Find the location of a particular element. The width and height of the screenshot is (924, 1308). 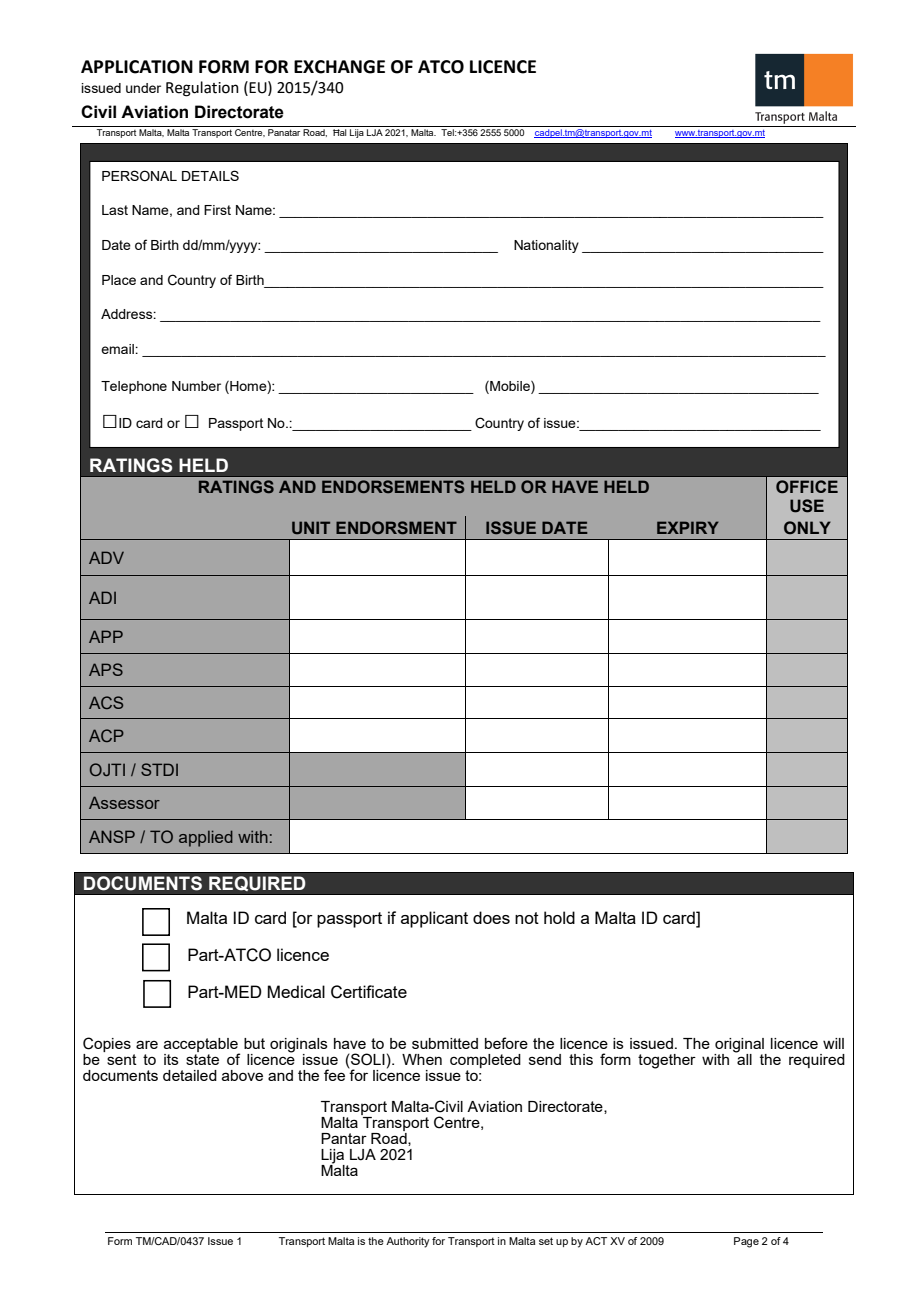

applied is located at coordinates (206, 838).
